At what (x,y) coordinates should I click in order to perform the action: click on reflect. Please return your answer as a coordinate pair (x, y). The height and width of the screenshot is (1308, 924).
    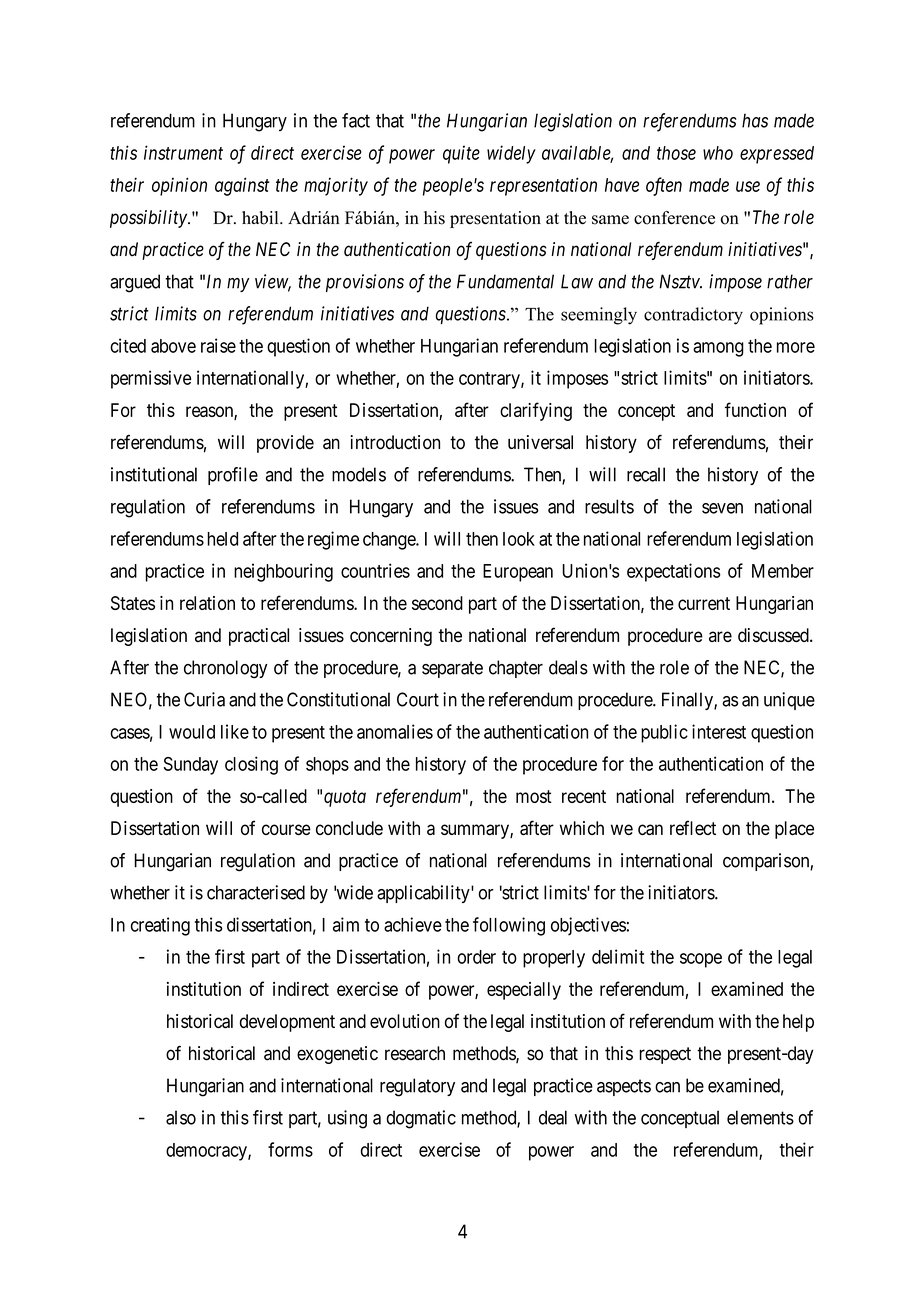
    Looking at the image, I should click on (693, 827).
